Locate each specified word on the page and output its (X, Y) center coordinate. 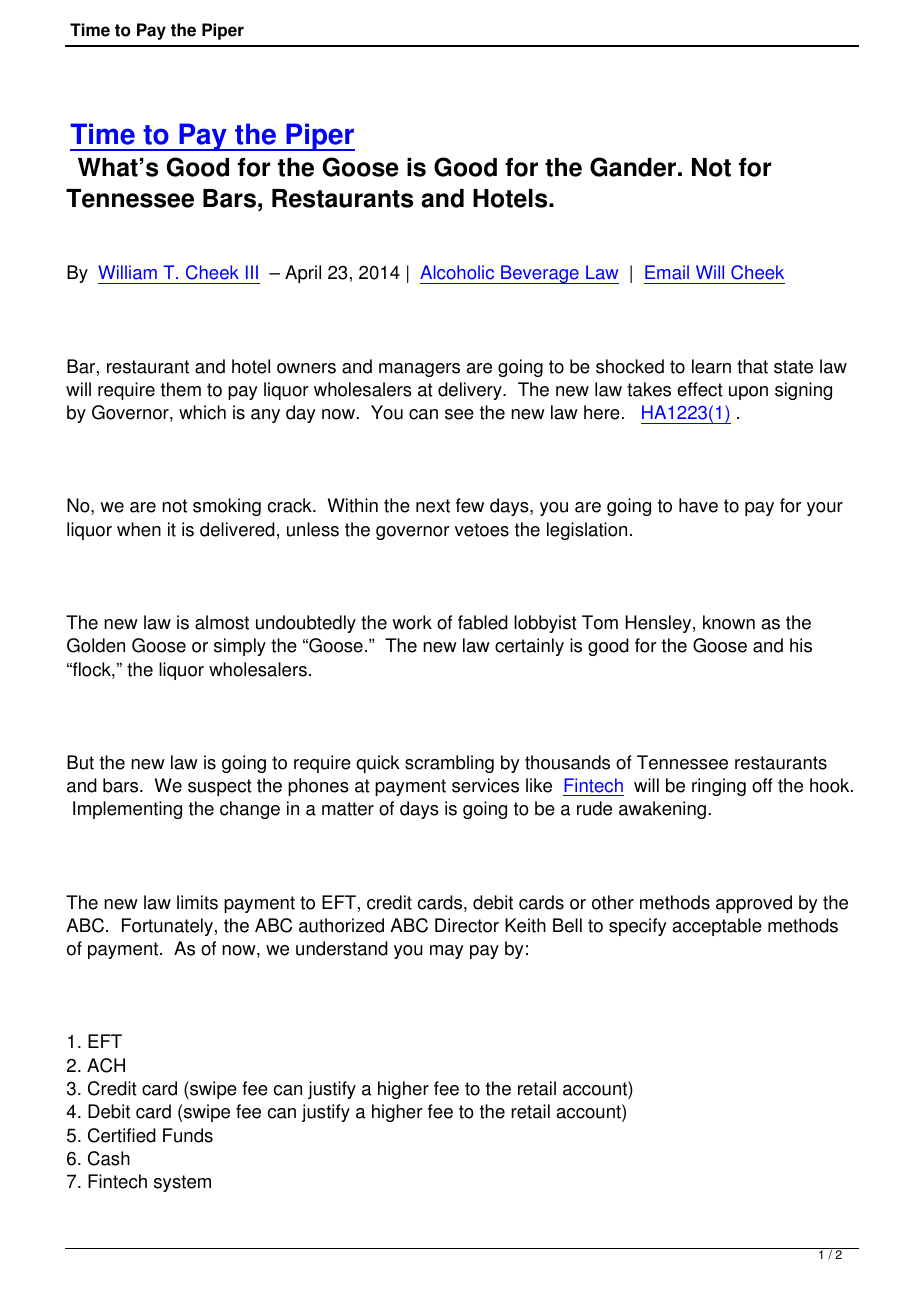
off (762, 785)
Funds (188, 1135)
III (252, 272)
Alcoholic (457, 272)
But (80, 762)
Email (667, 272)
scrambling (449, 764)
